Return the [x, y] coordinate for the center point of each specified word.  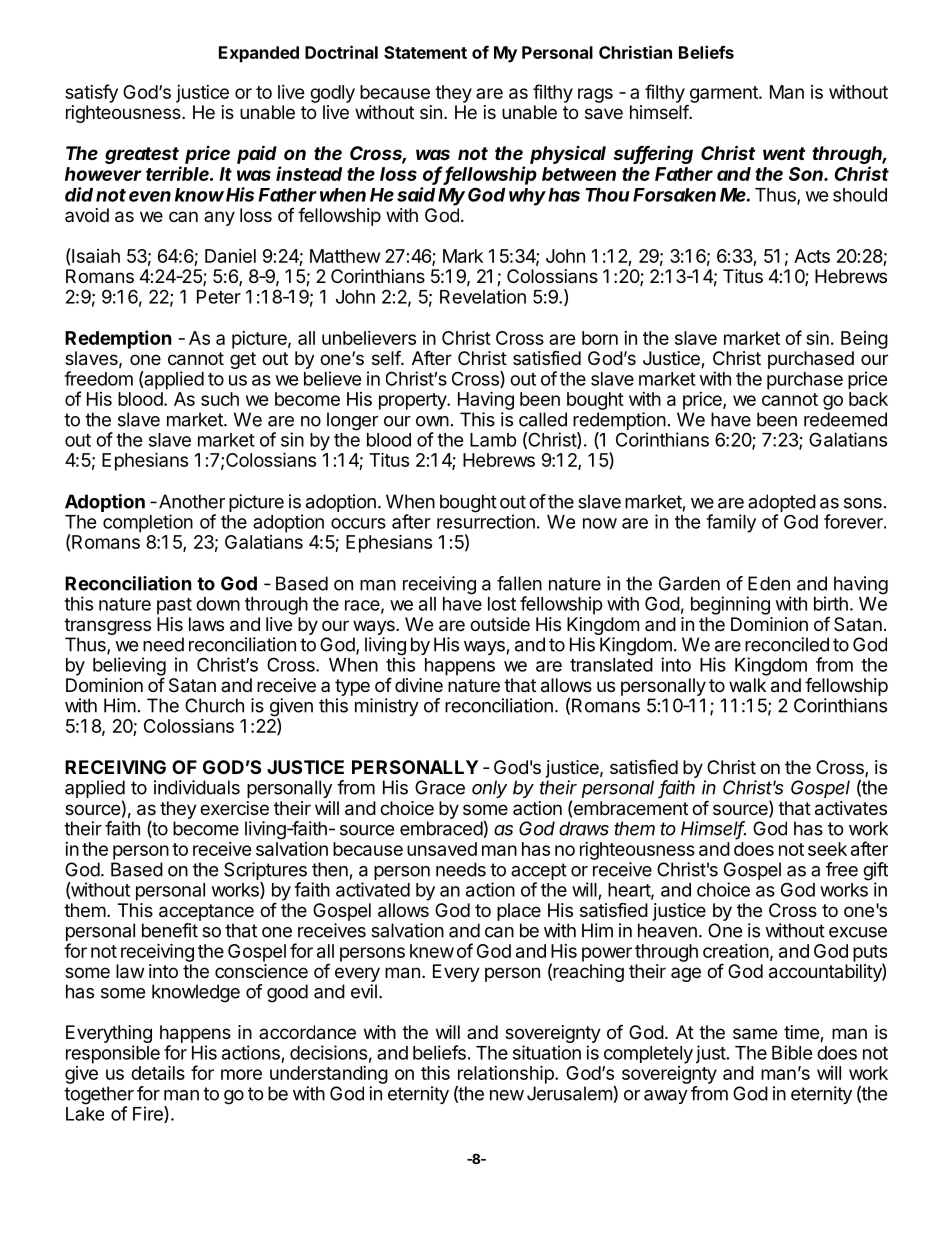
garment [723, 95]
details [158, 1072]
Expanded [259, 54]
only [489, 789]
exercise [234, 808]
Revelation [483, 296]
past [174, 606]
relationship [507, 1074]
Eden [769, 583]
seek [827, 849]
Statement [425, 52]
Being [864, 340]
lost [502, 604]
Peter [219, 297]
